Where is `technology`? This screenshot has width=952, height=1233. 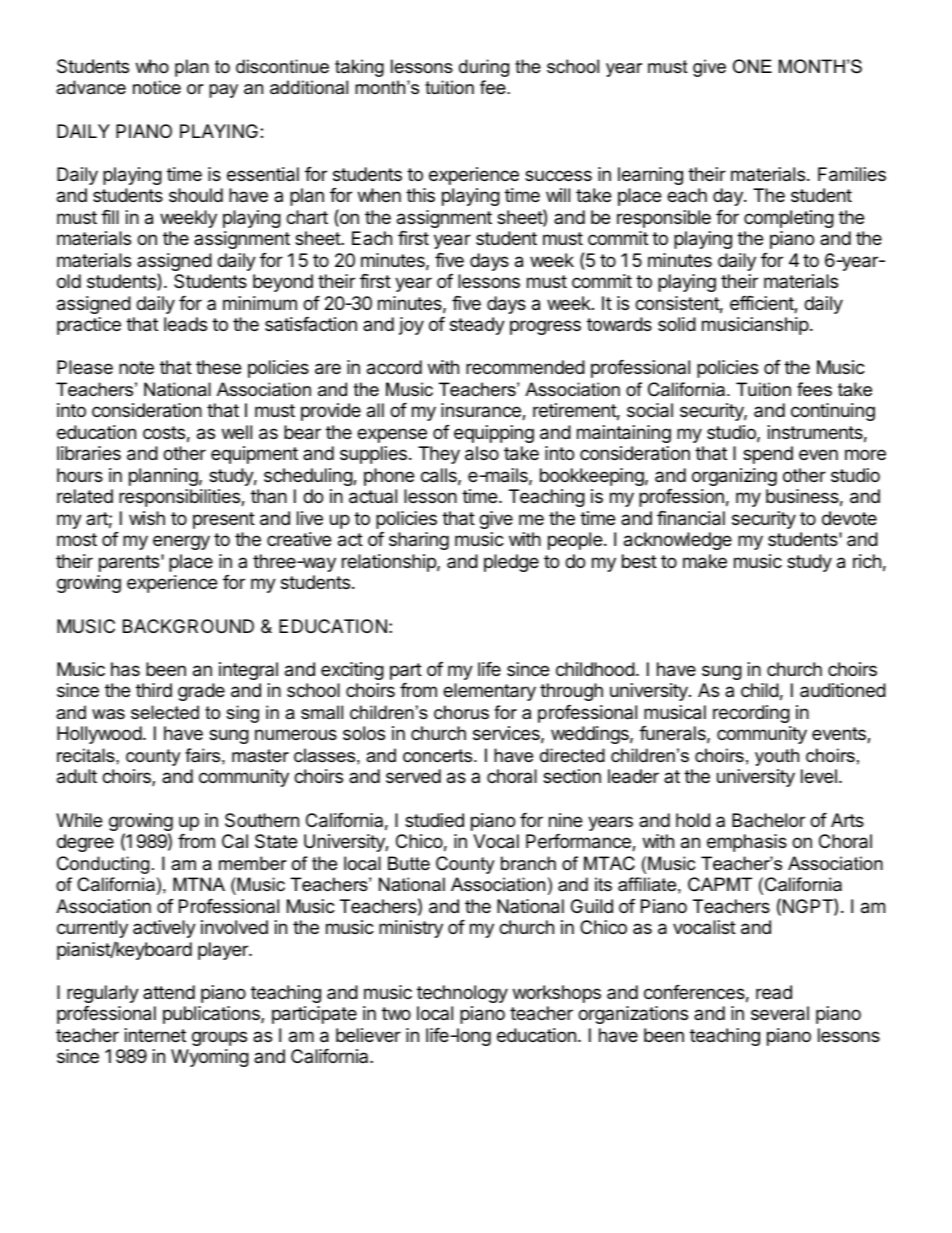 technology is located at coordinates (462, 994).
